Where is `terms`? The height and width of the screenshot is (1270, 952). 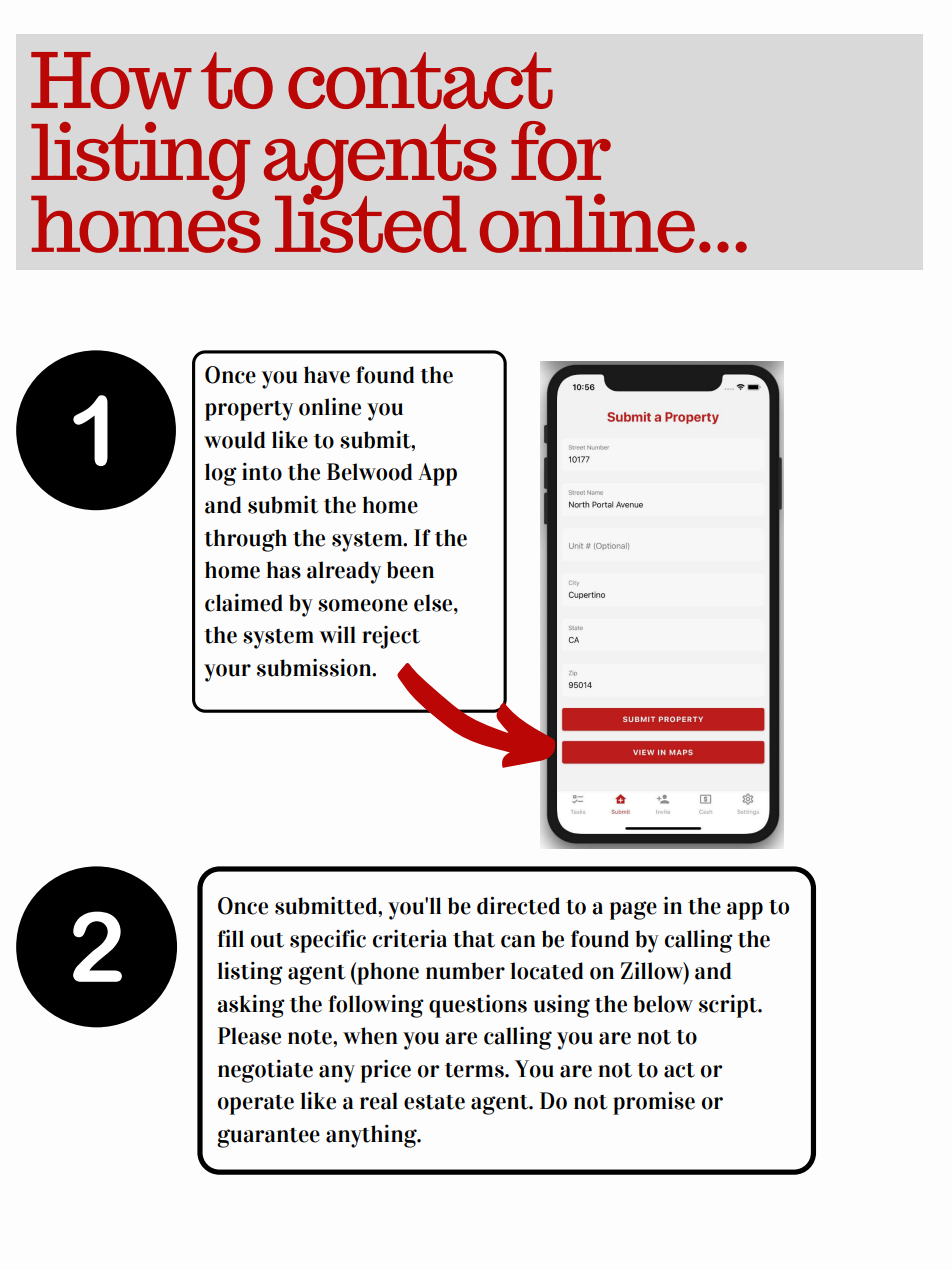 terms is located at coordinates (475, 1070).
